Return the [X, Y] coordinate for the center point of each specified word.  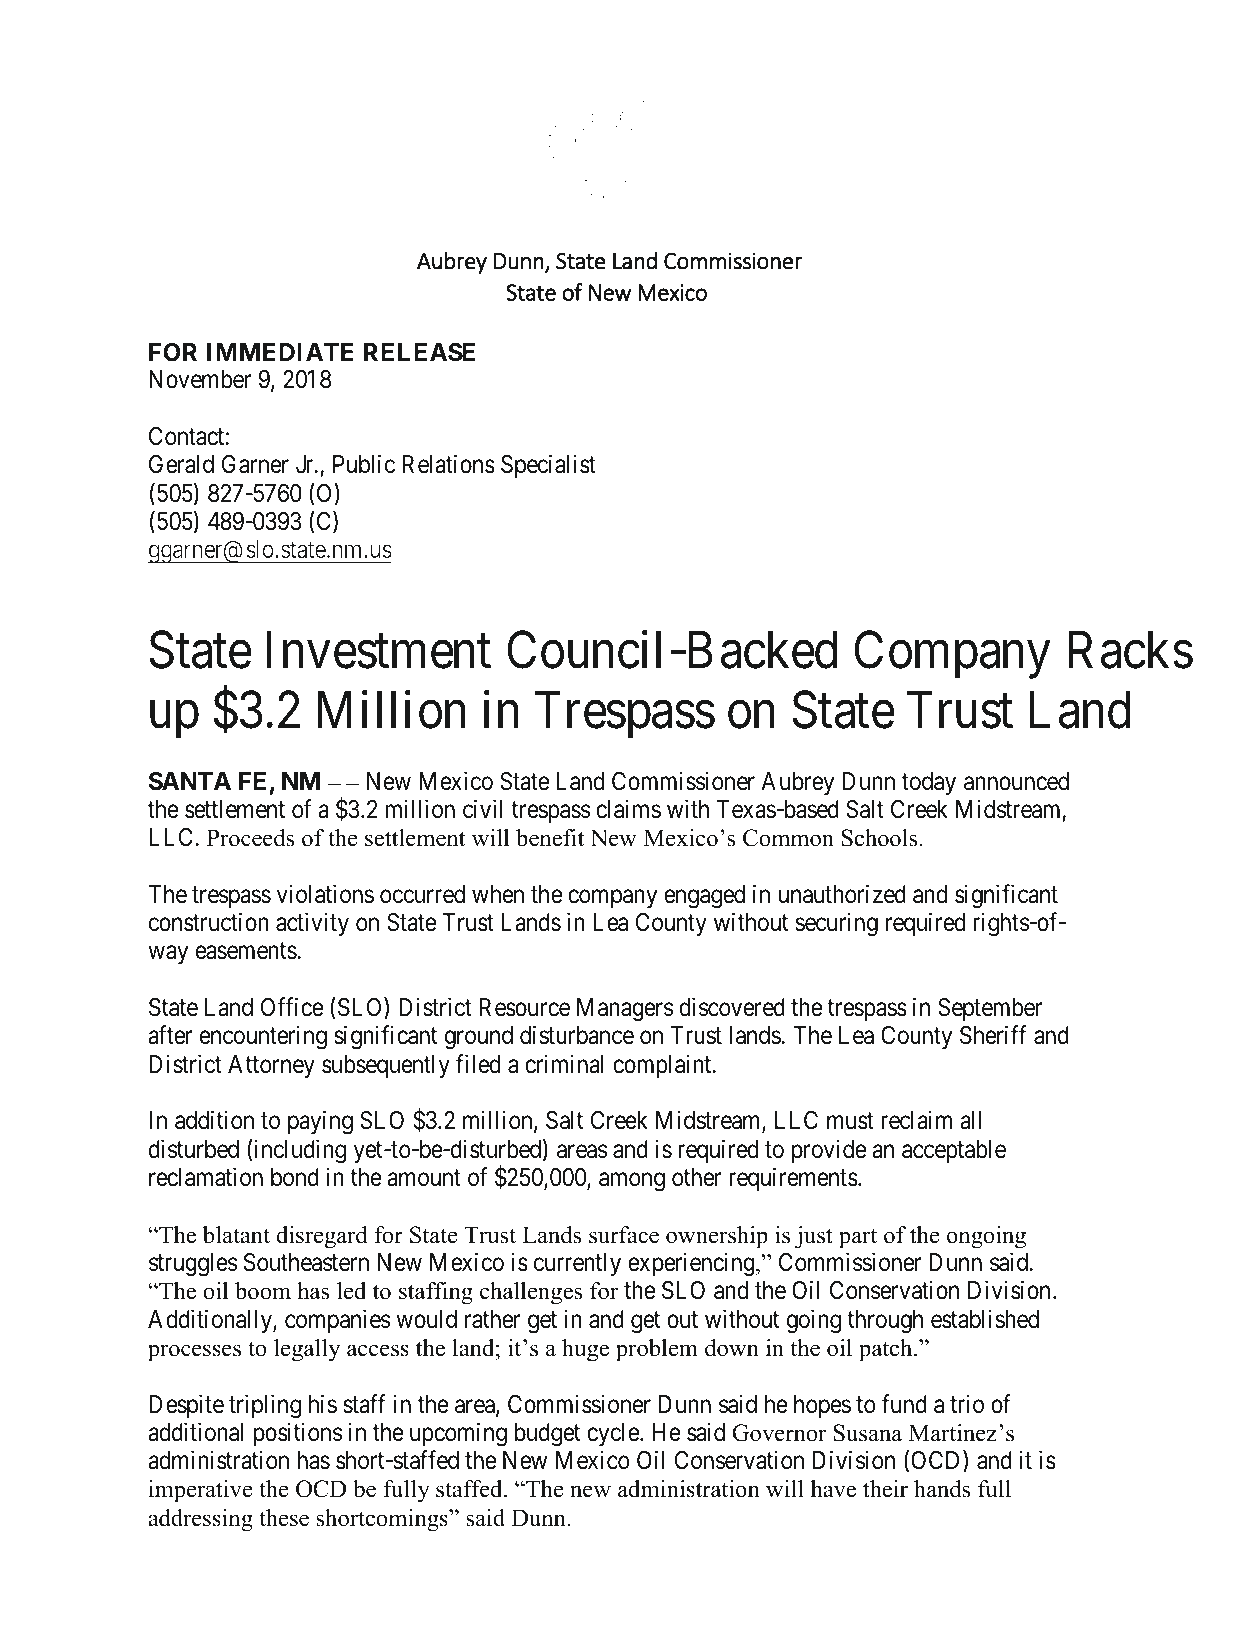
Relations [448, 464]
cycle [614, 1434]
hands [942, 1489]
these [284, 1518]
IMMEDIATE [280, 352]
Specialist [548, 466]
